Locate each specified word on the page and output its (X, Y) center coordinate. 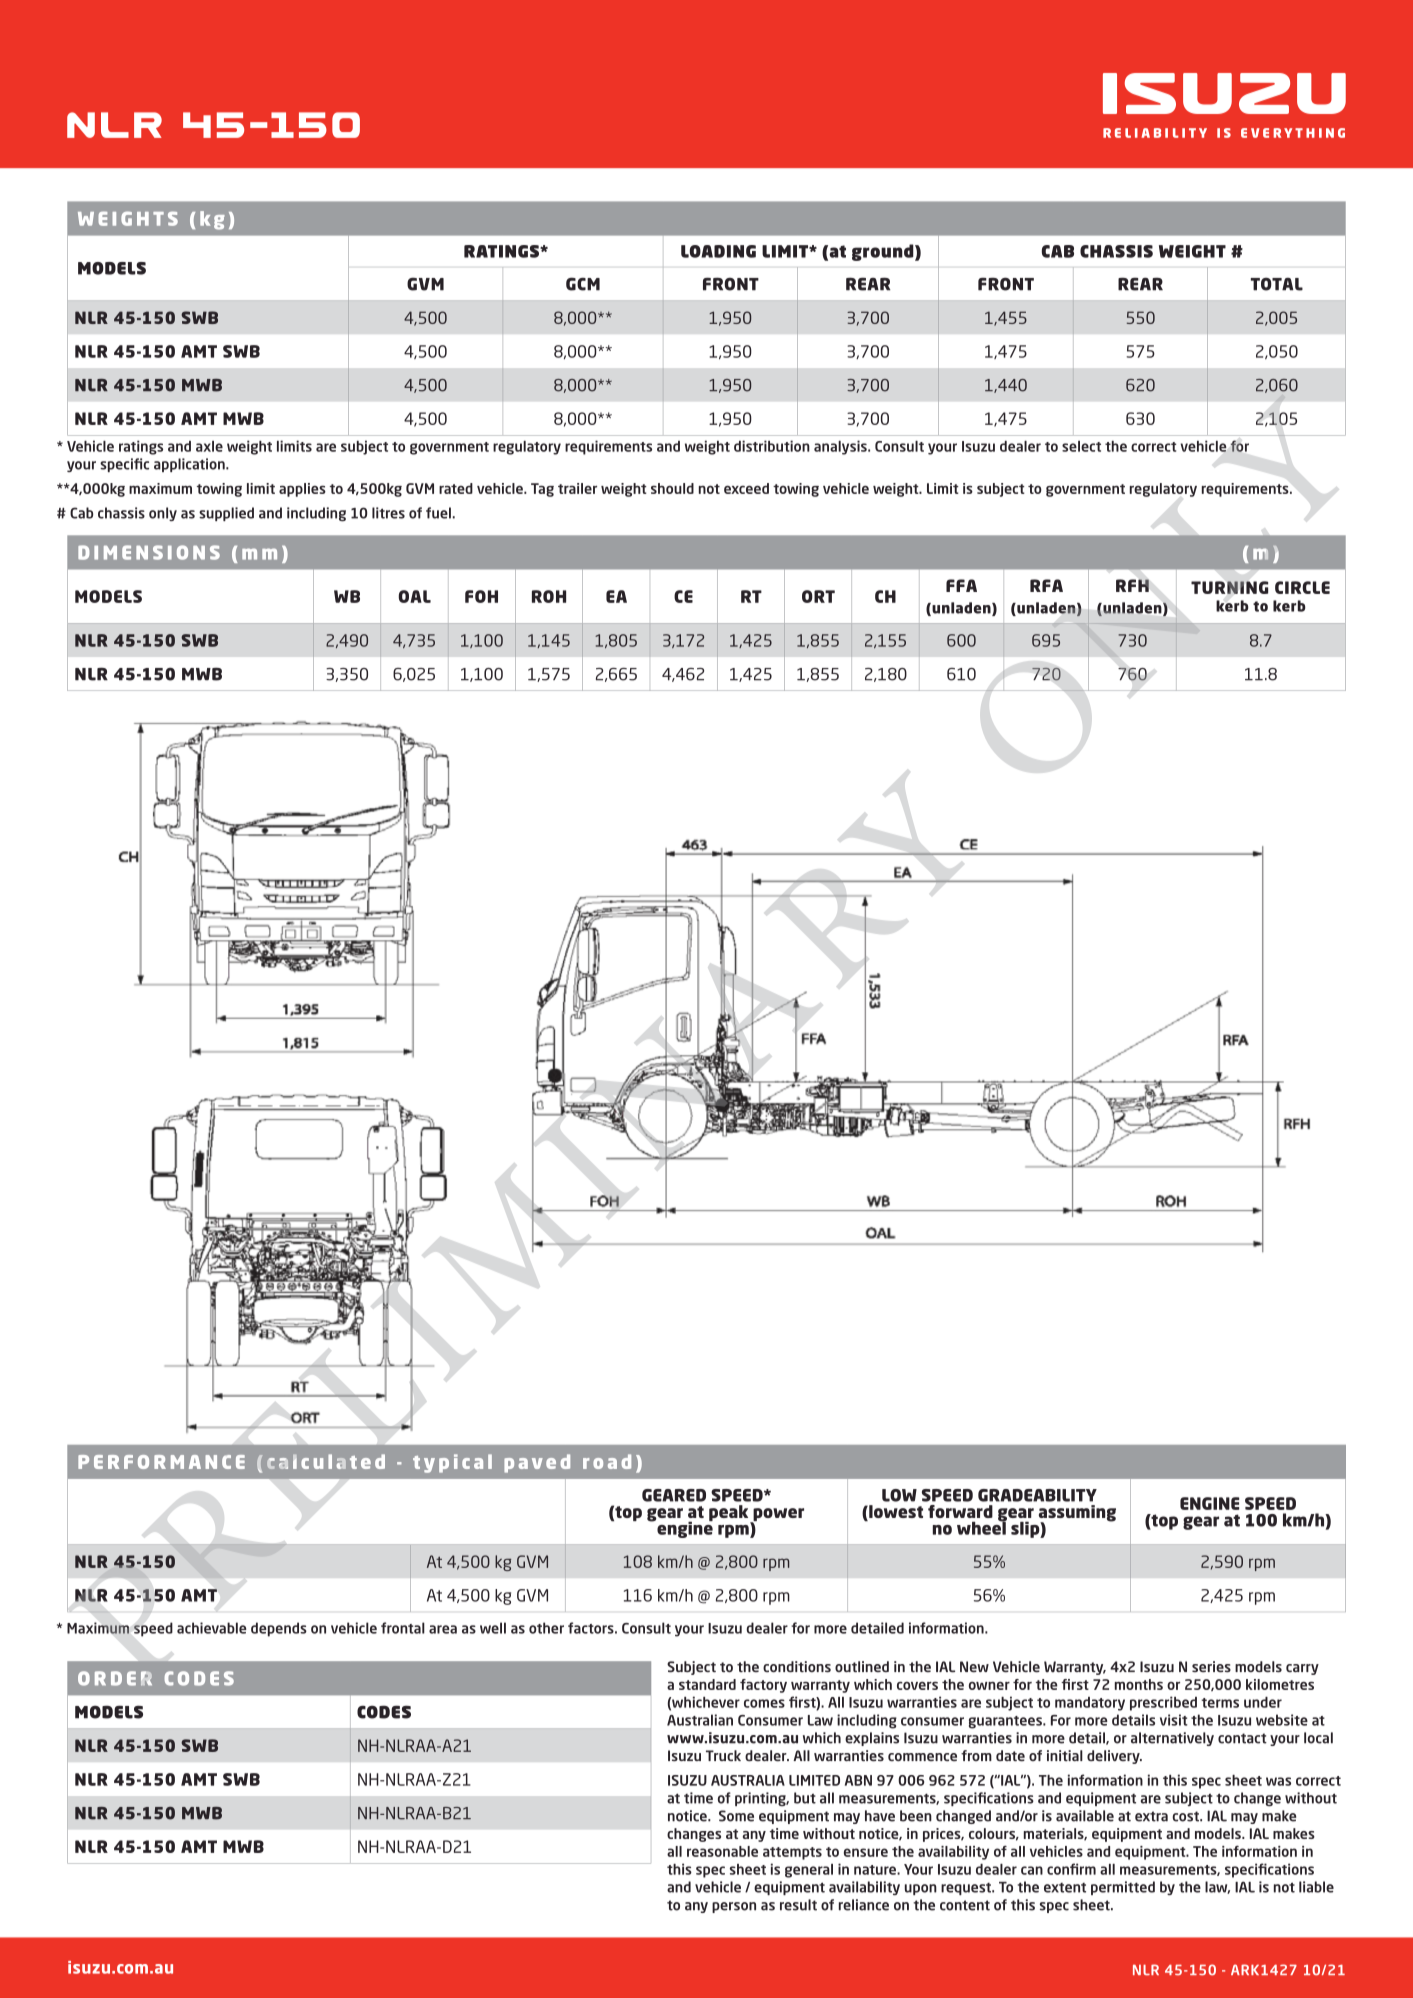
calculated (326, 1461)
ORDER (115, 1678)
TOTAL (1277, 284)
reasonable (722, 1851)
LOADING (718, 251)
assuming (1077, 1514)
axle (209, 446)
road (607, 1461)
